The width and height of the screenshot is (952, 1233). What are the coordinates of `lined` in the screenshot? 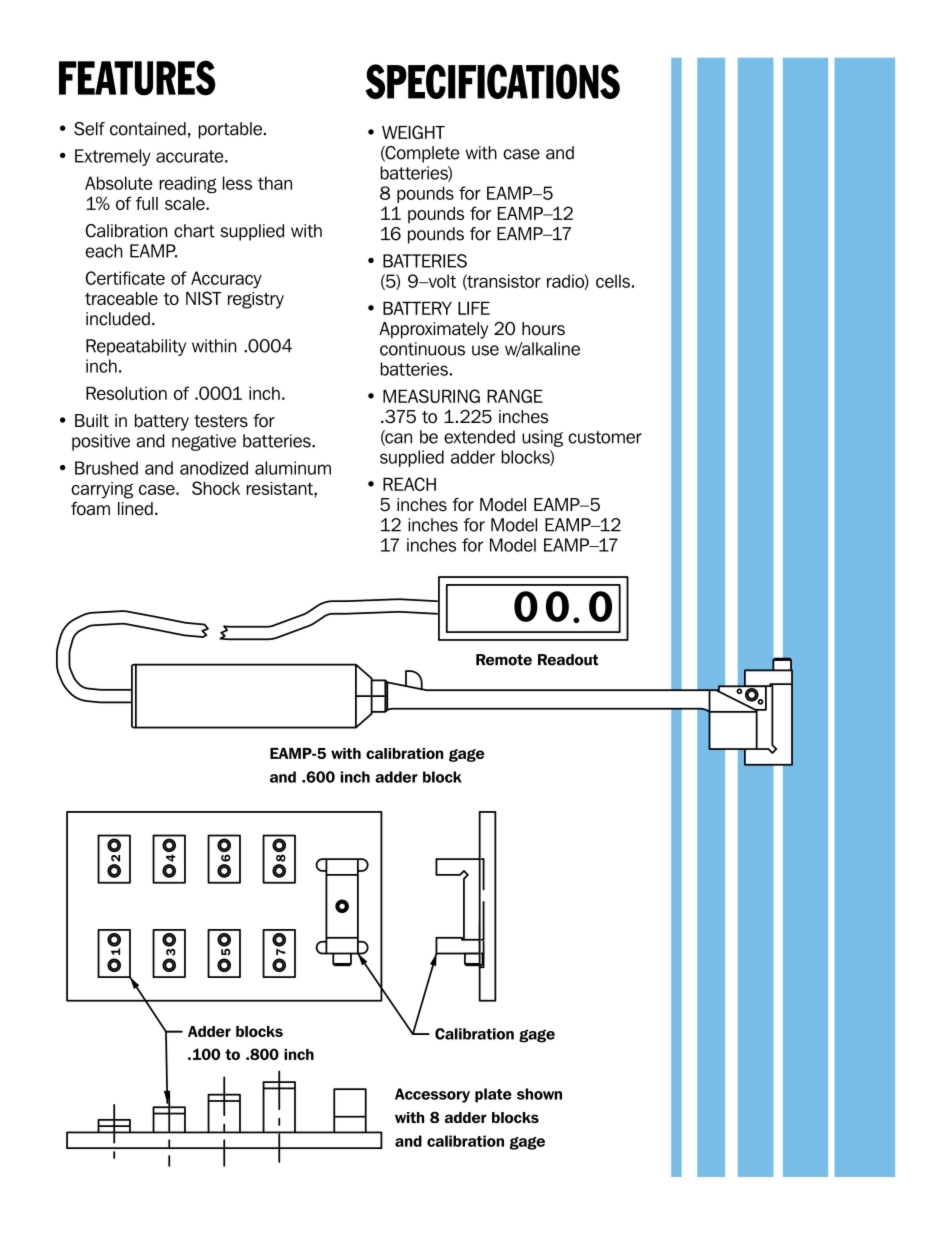 It's located at (135, 509).
